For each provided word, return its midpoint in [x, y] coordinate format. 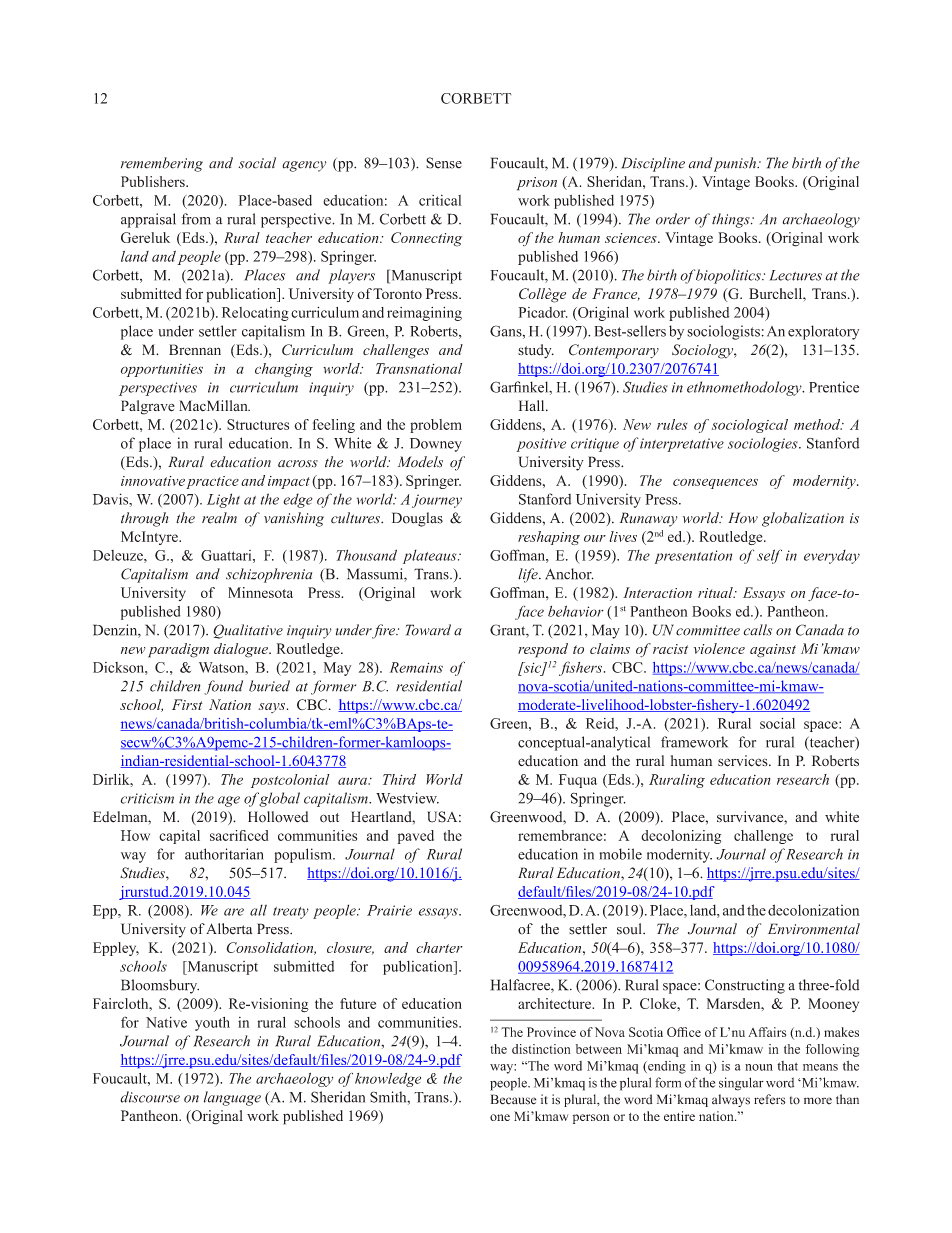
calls [758, 630]
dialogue [242, 650]
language [232, 1098]
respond [543, 650]
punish [736, 164]
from [196, 219]
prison [537, 184]
